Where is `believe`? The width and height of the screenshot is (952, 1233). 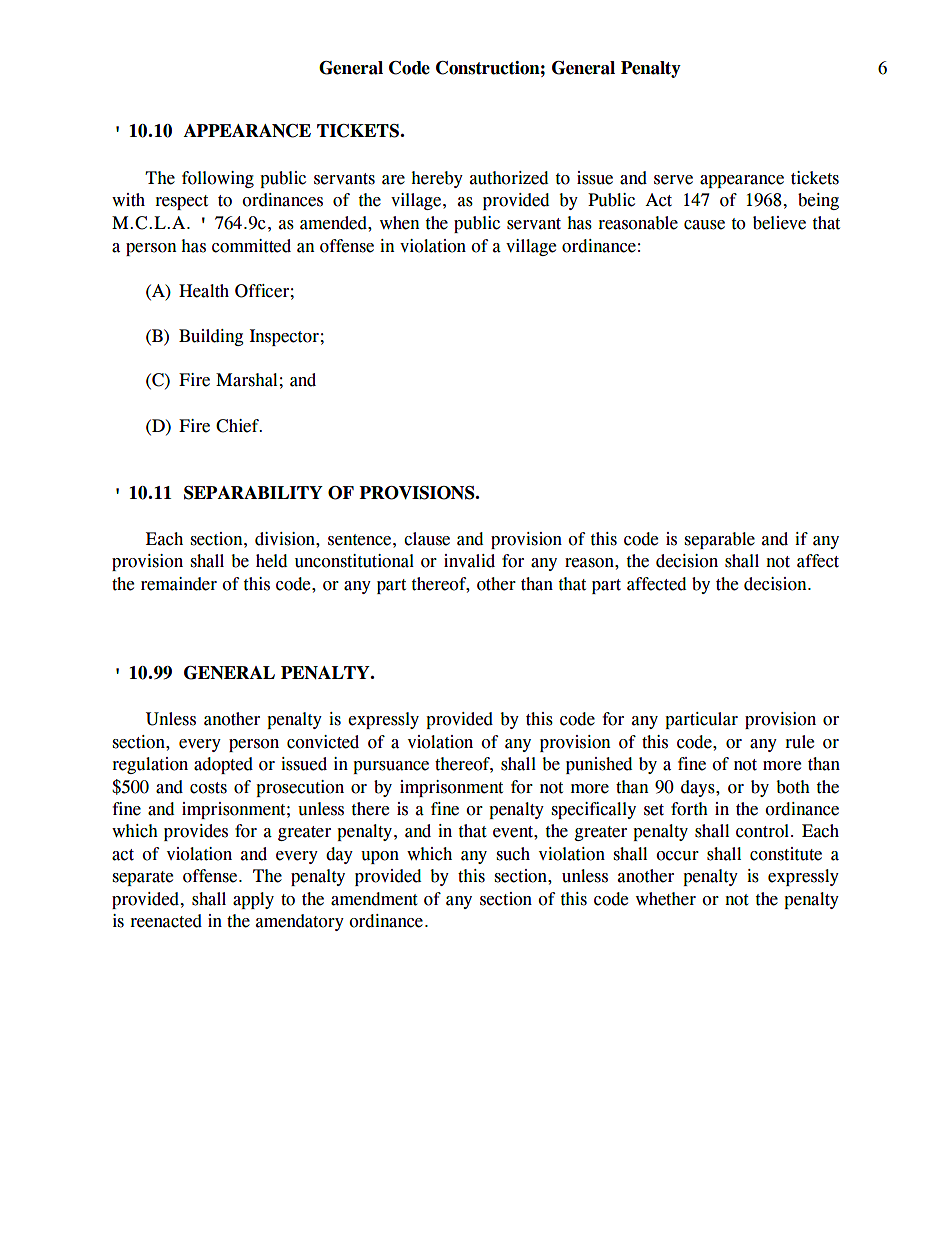
believe is located at coordinates (779, 223).
